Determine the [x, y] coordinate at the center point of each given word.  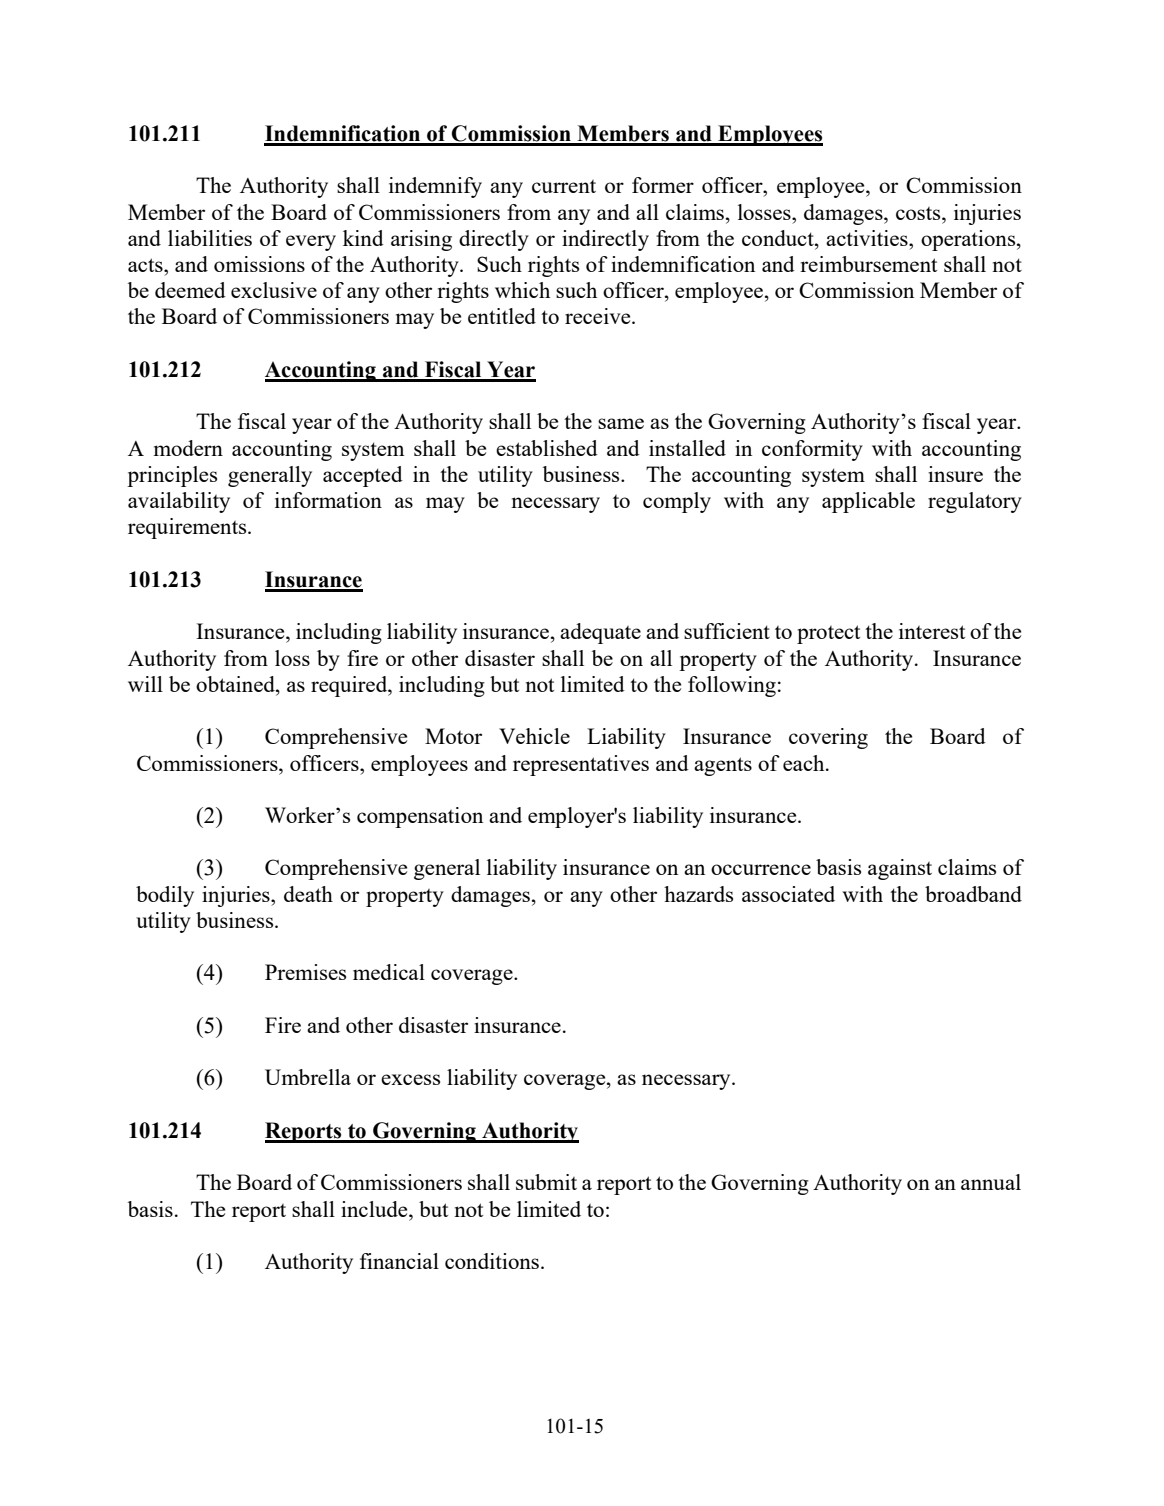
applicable [868, 502]
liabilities [210, 238]
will [145, 684]
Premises [305, 972]
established [547, 448]
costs [919, 213]
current [564, 186]
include [375, 1209]
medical [389, 972]
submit [546, 1182]
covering [828, 738]
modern [188, 448]
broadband [973, 894]
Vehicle [534, 736]
